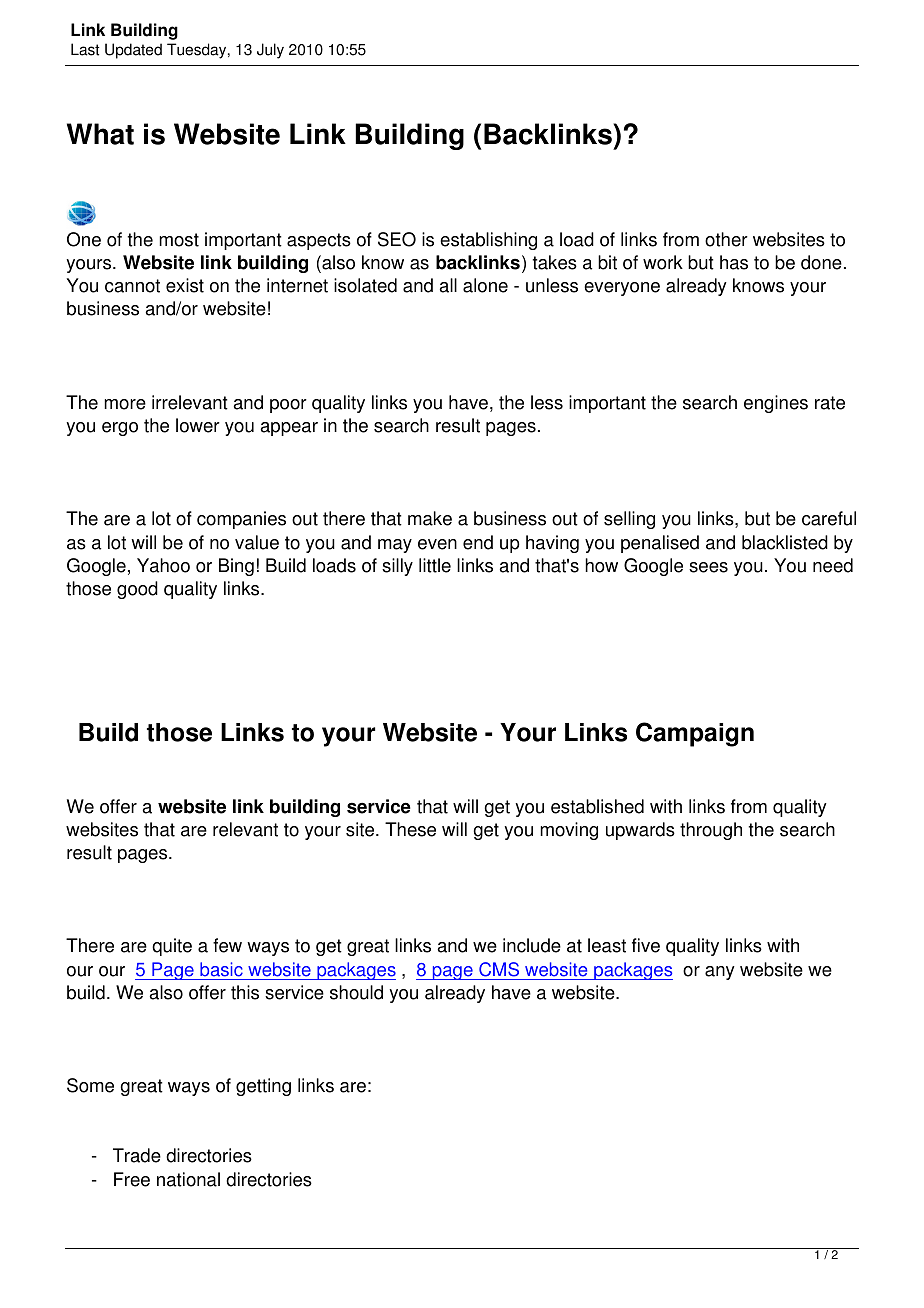  What do you see at coordinates (410, 829) in the screenshot?
I see `These` at bounding box center [410, 829].
